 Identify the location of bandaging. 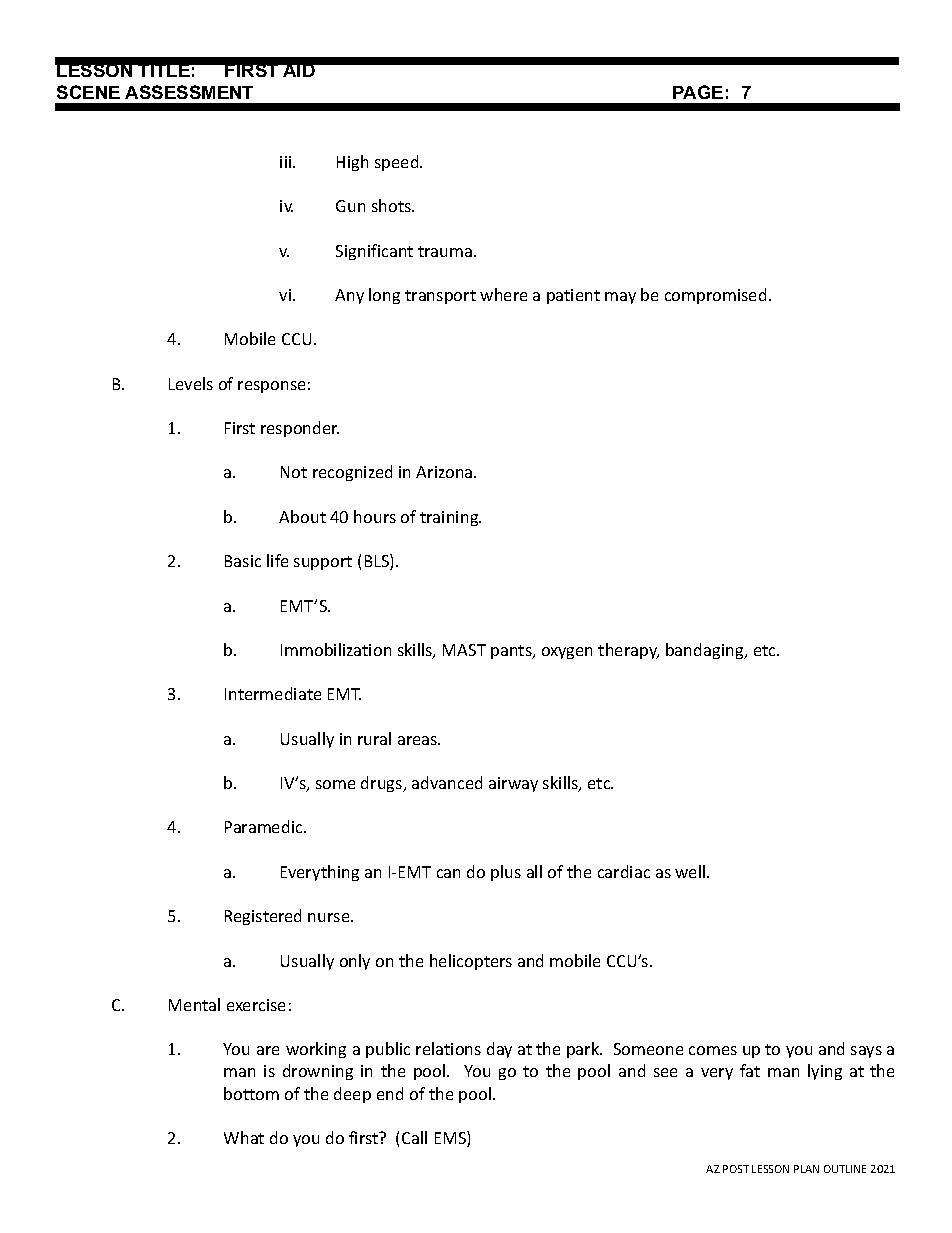
(706, 651).
